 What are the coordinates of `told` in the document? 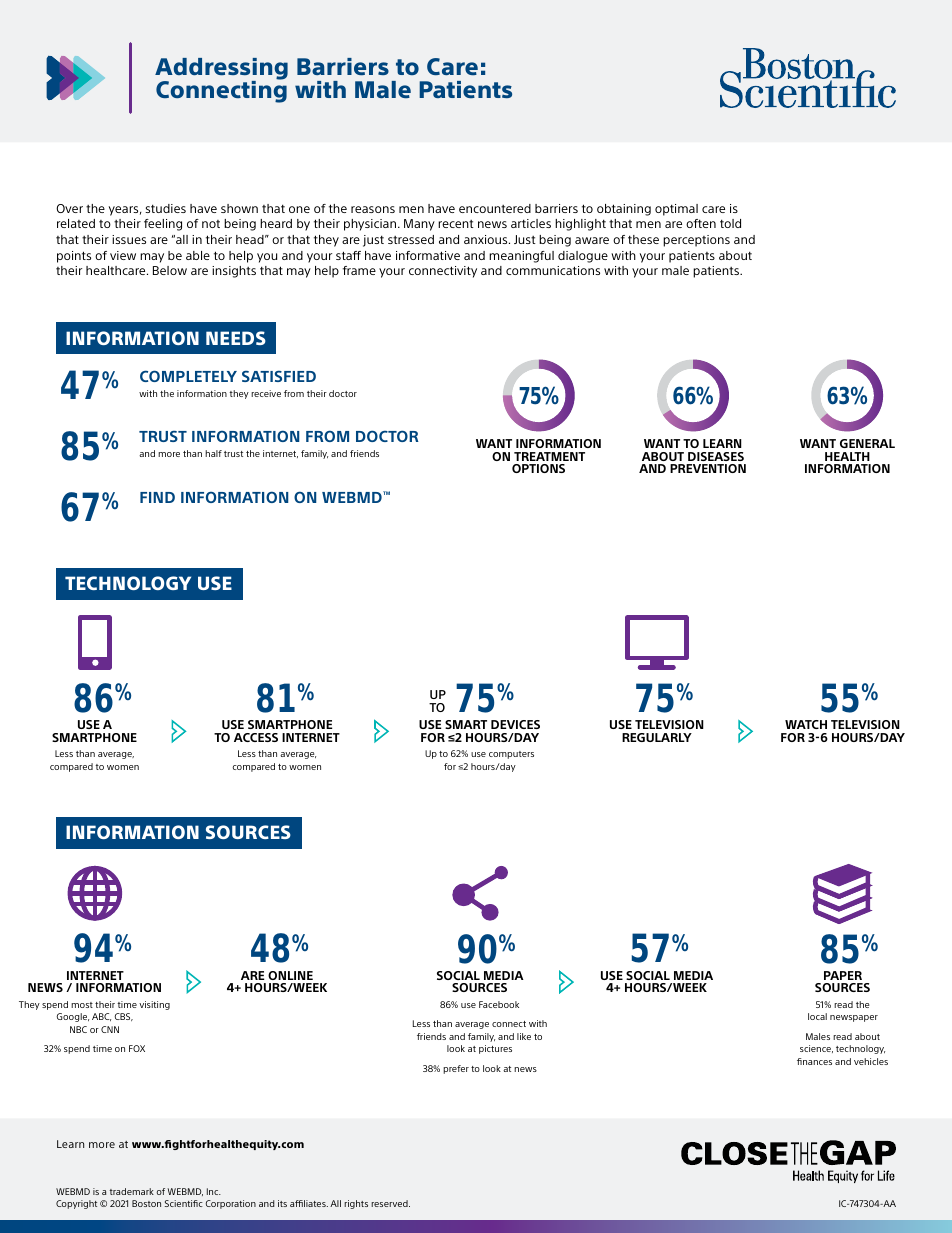 It's located at (730, 223).
